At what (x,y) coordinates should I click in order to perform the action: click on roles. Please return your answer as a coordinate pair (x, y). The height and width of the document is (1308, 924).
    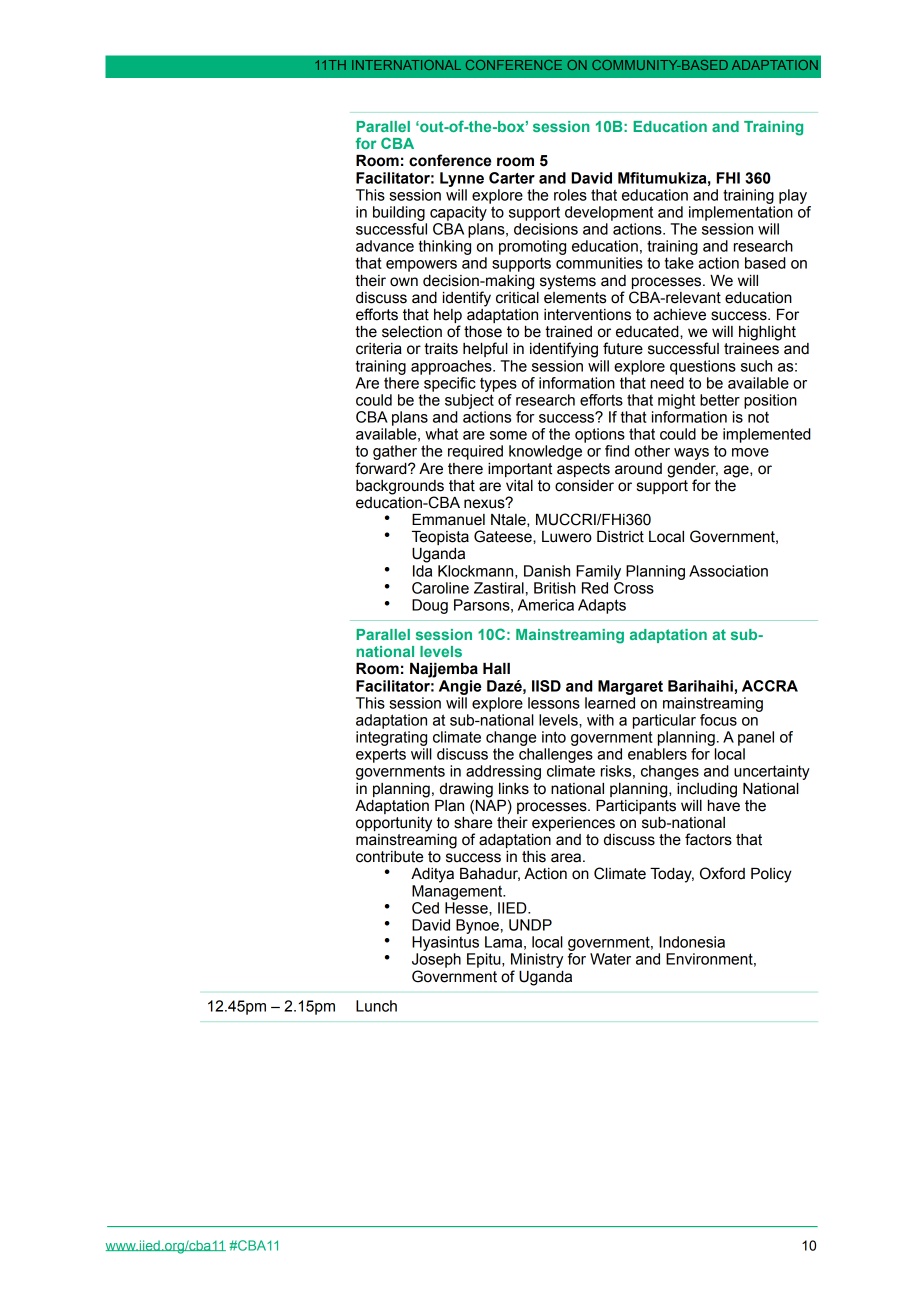
    Looking at the image, I should click on (570, 195).
